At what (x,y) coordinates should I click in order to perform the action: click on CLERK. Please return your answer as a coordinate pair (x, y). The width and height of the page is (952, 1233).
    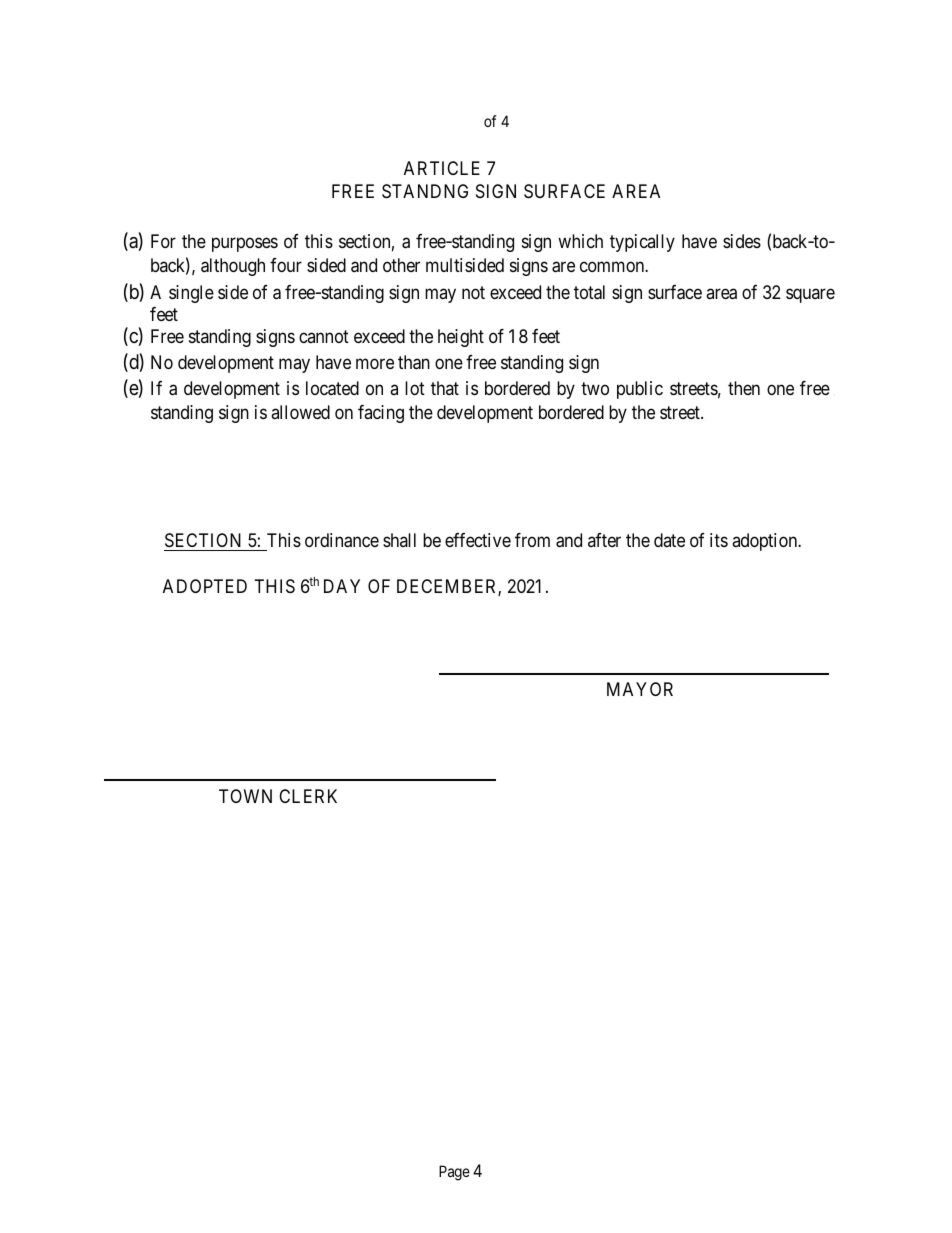
    Looking at the image, I should click on (308, 796).
